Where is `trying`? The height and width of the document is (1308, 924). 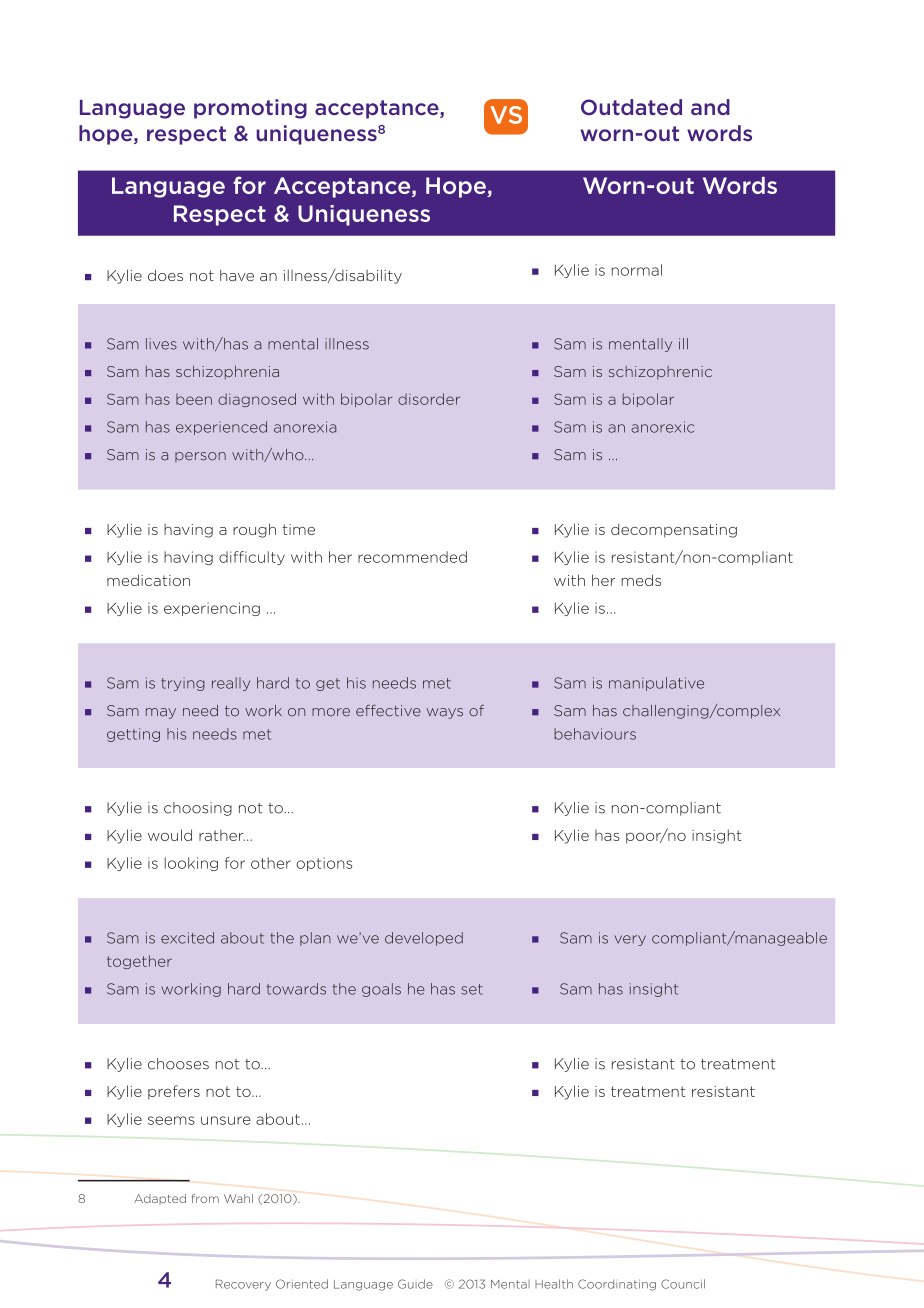 trying is located at coordinates (183, 684).
